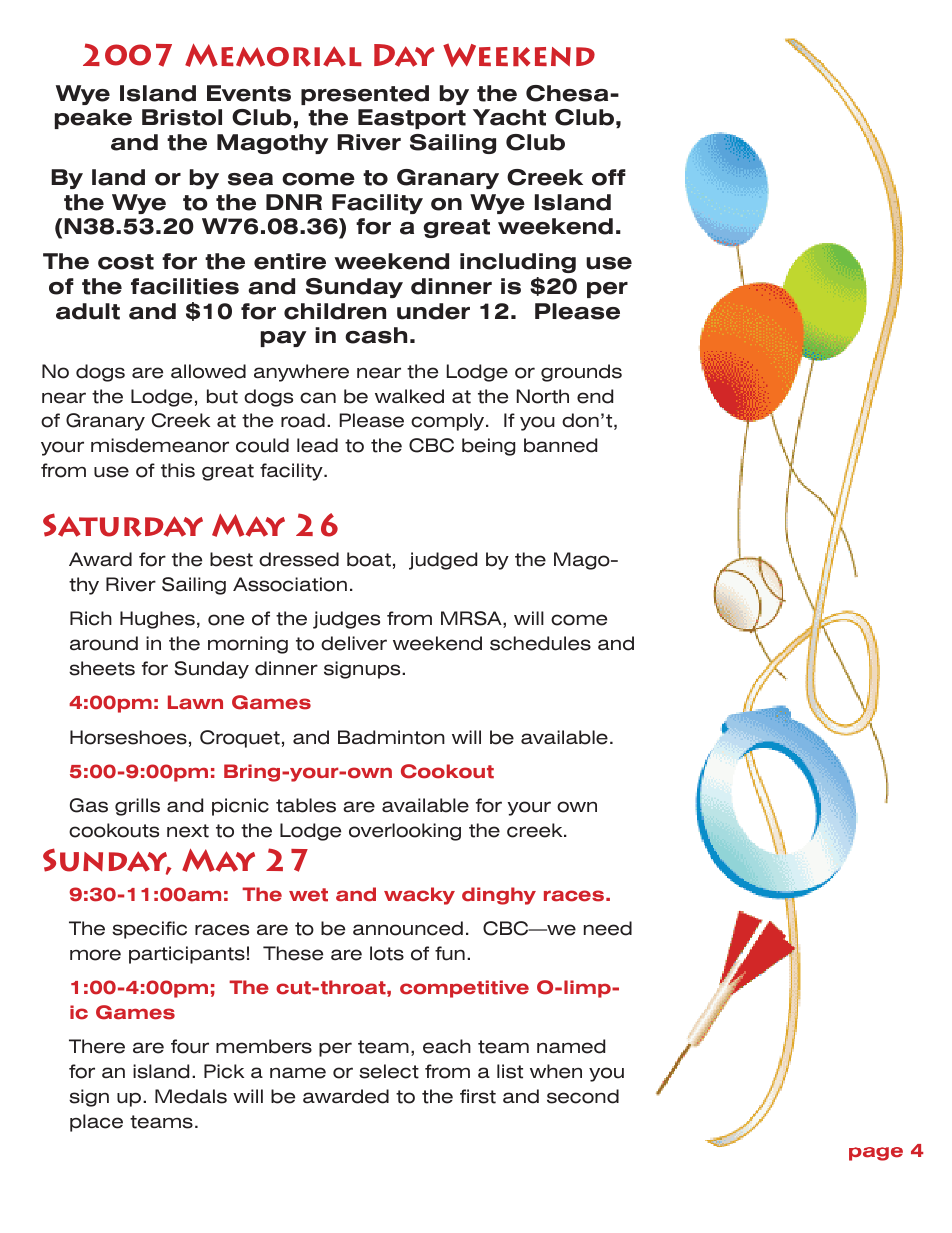 This screenshot has height=1233, width=952. Describe the element at coordinates (543, 396) in the screenshot. I see `North` at that location.
